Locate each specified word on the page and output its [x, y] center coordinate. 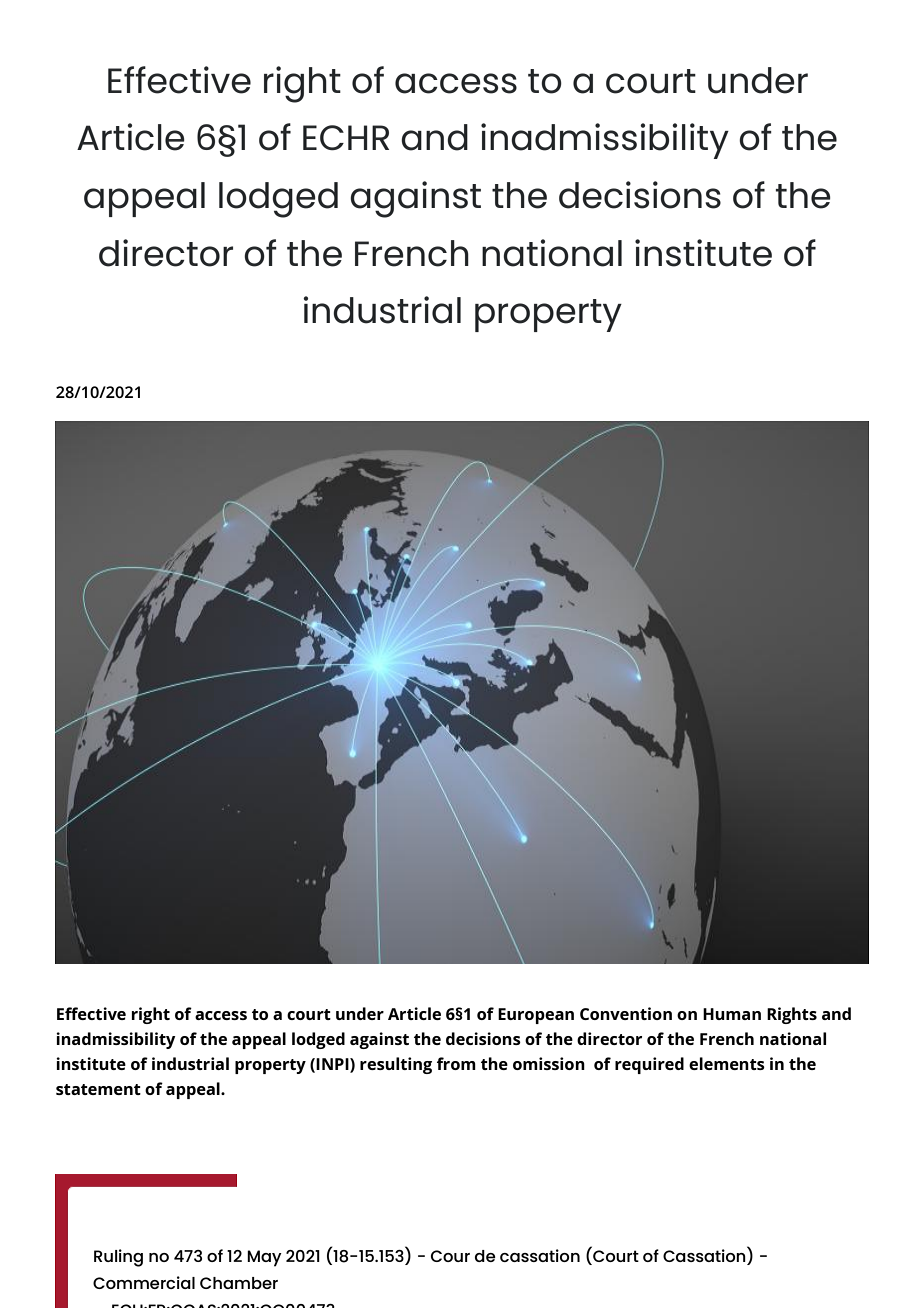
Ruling [118, 1258]
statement [98, 1089]
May [264, 1258]
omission [549, 1063]
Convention [626, 1013]
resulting [396, 1065]
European [536, 1016]
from [456, 1063]
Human [732, 1014]
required [649, 1065]
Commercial [144, 1282]
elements [727, 1063]
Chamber [239, 1283]
